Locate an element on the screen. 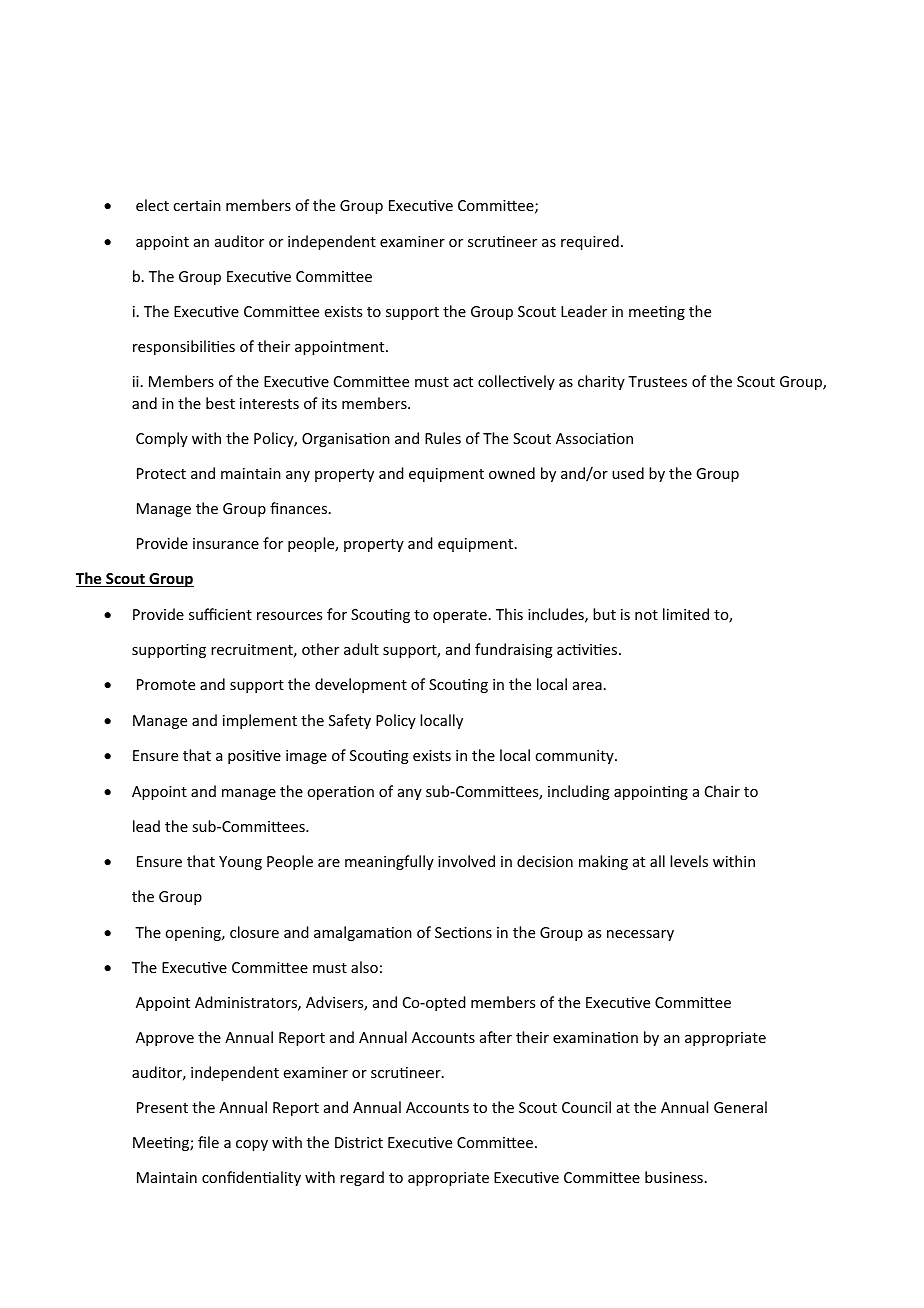 This screenshot has width=924, height=1308. involved is located at coordinates (466, 861).
